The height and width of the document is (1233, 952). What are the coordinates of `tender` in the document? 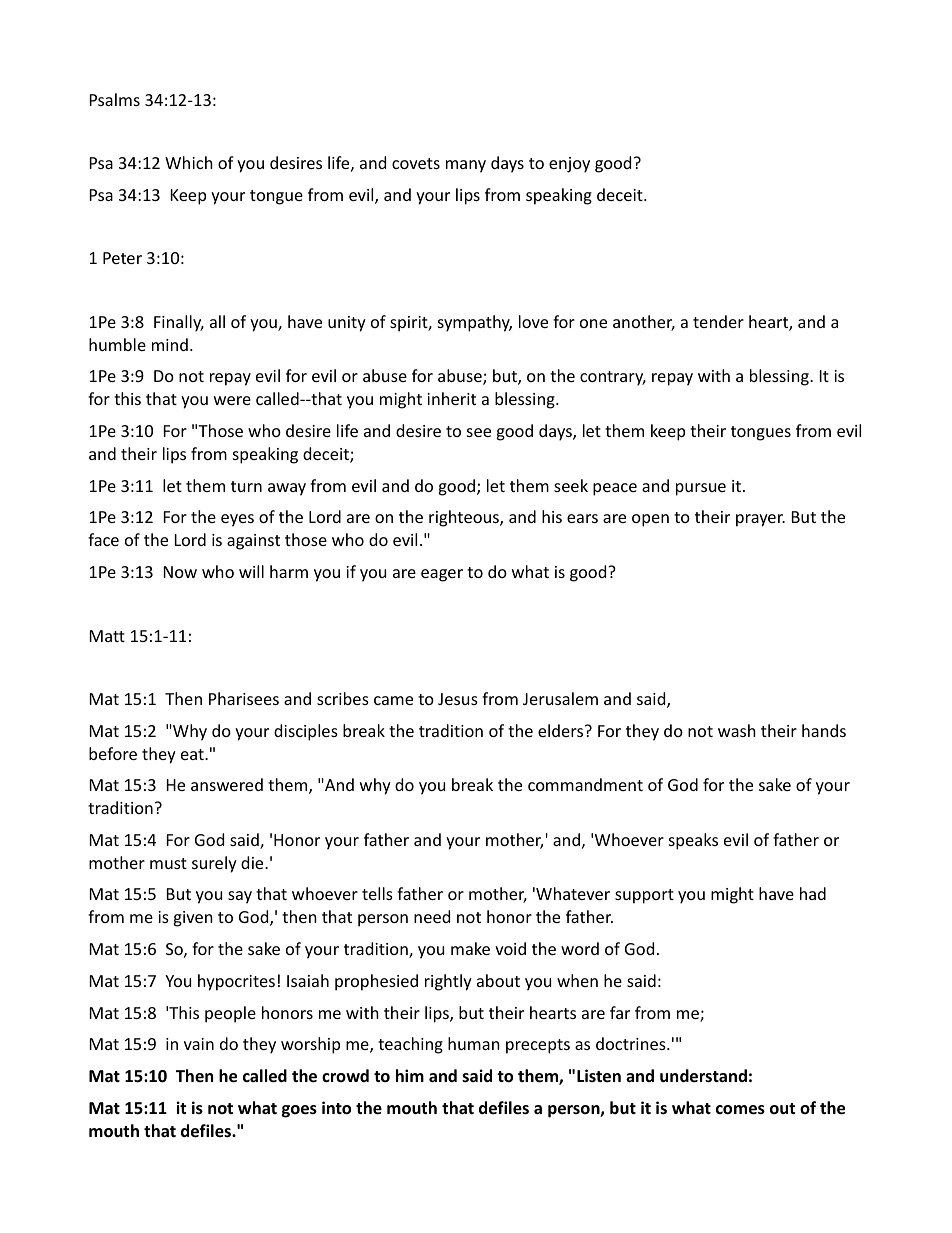 It's located at (718, 321).
